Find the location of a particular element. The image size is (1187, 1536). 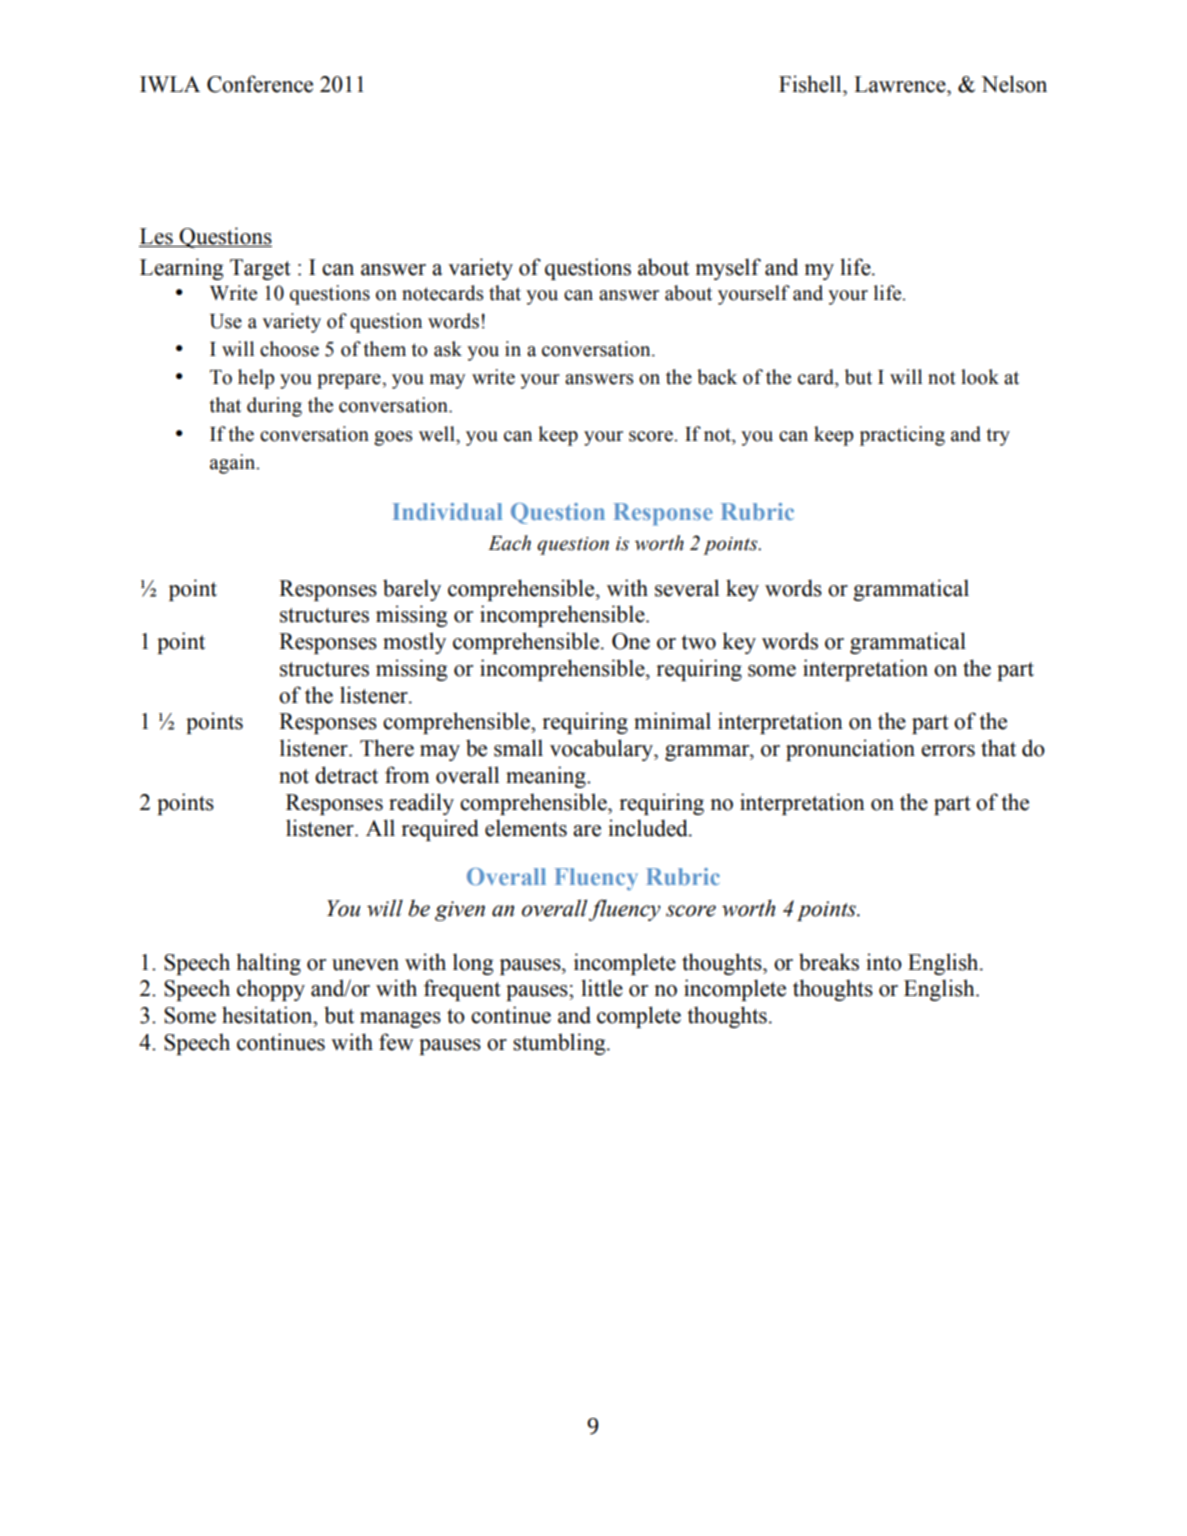

into is located at coordinates (884, 962).
